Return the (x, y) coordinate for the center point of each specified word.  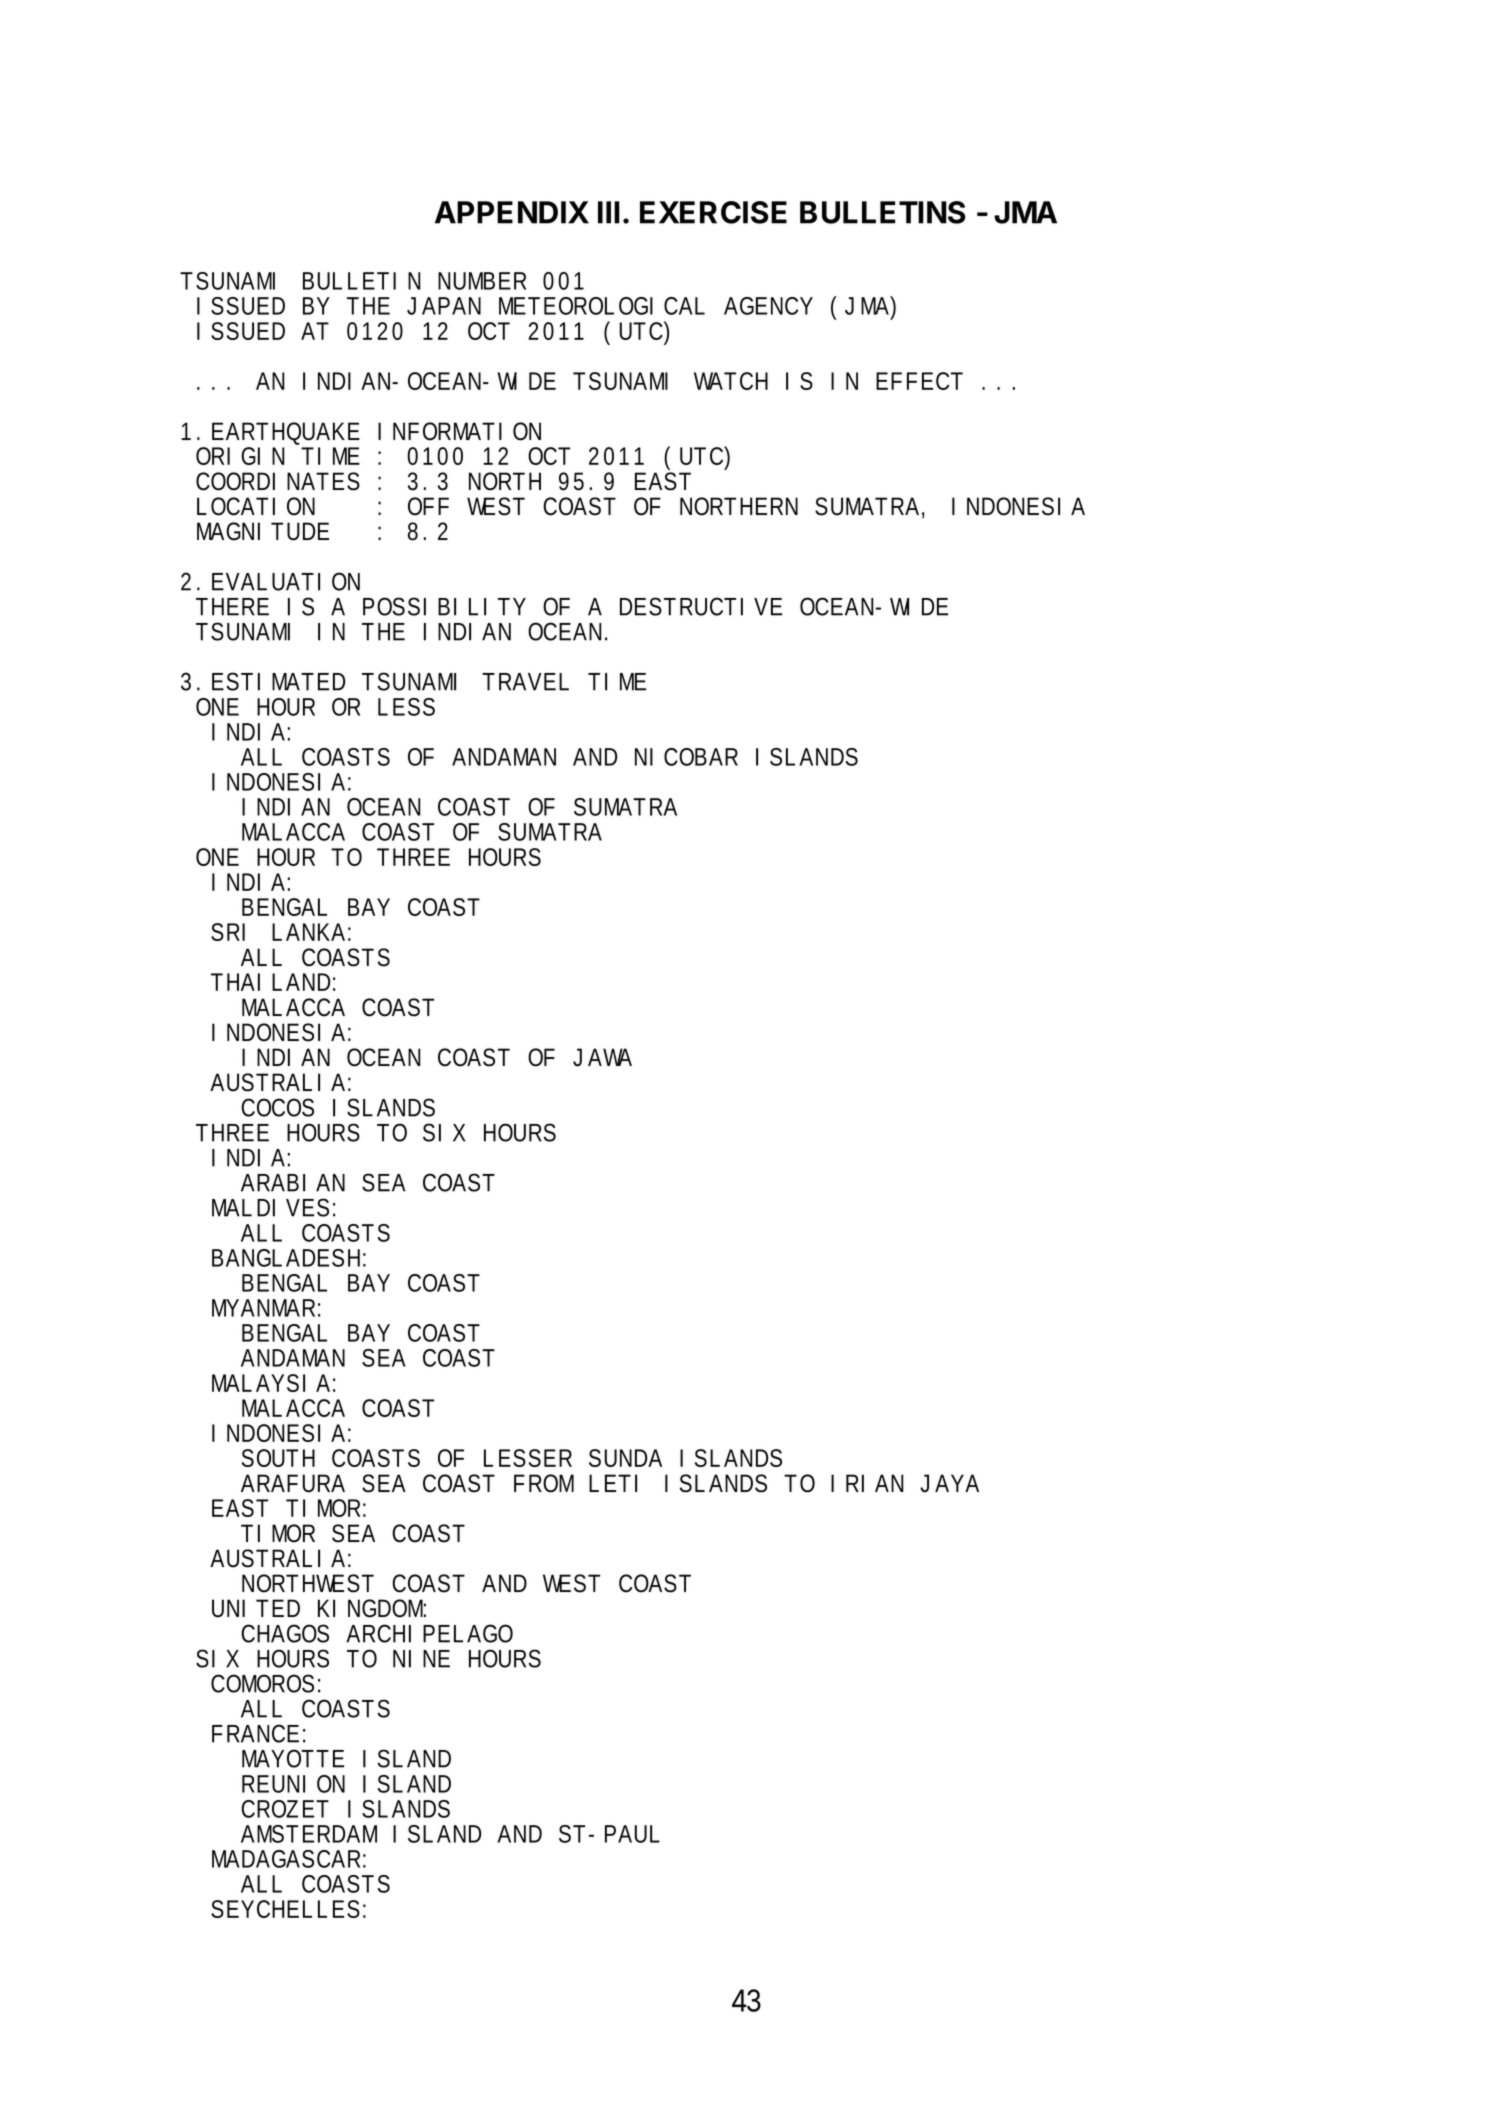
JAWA (602, 1057)
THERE (232, 607)
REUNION (293, 1784)
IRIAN (867, 1483)
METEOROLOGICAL (602, 306)
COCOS (277, 1107)
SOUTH (278, 1458)
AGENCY (768, 306)
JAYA (949, 1483)
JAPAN (444, 306)
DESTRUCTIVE (701, 606)
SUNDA (625, 1458)
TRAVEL (525, 682)
